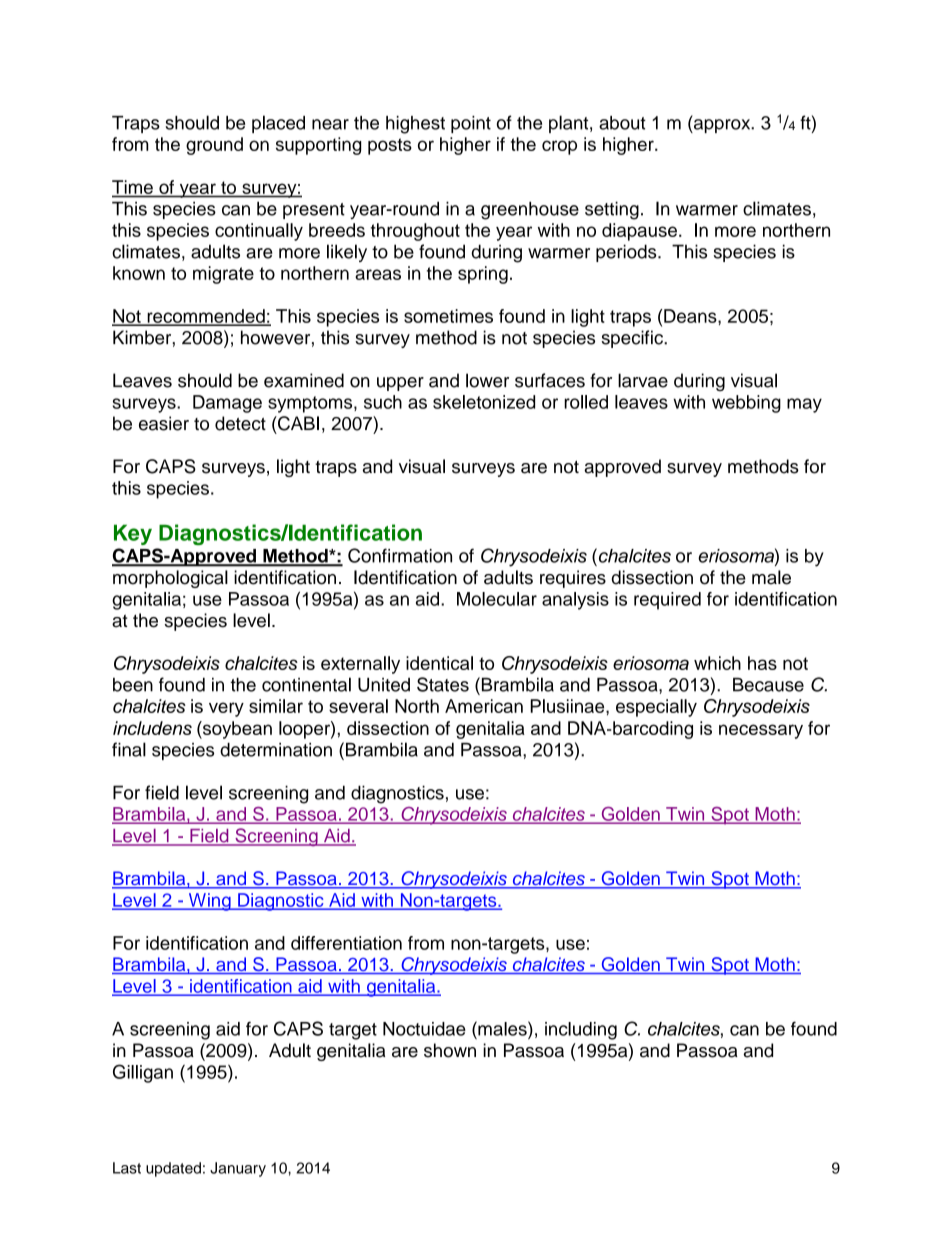 This screenshot has height=1233, width=952. Describe the element at coordinates (471, 124) in the screenshot. I see `point` at that location.
